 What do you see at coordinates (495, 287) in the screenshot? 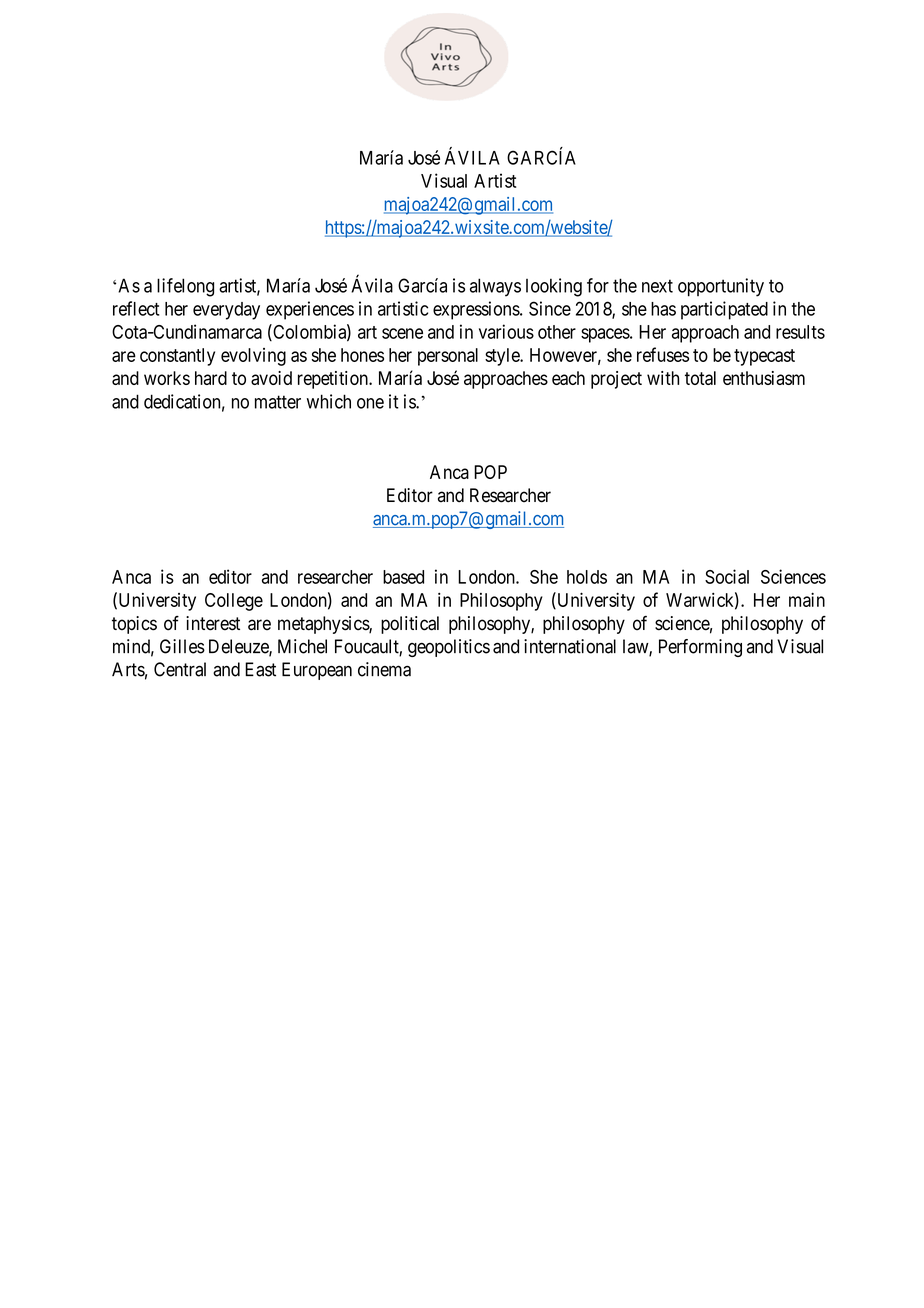
I see `always` at bounding box center [495, 287].
